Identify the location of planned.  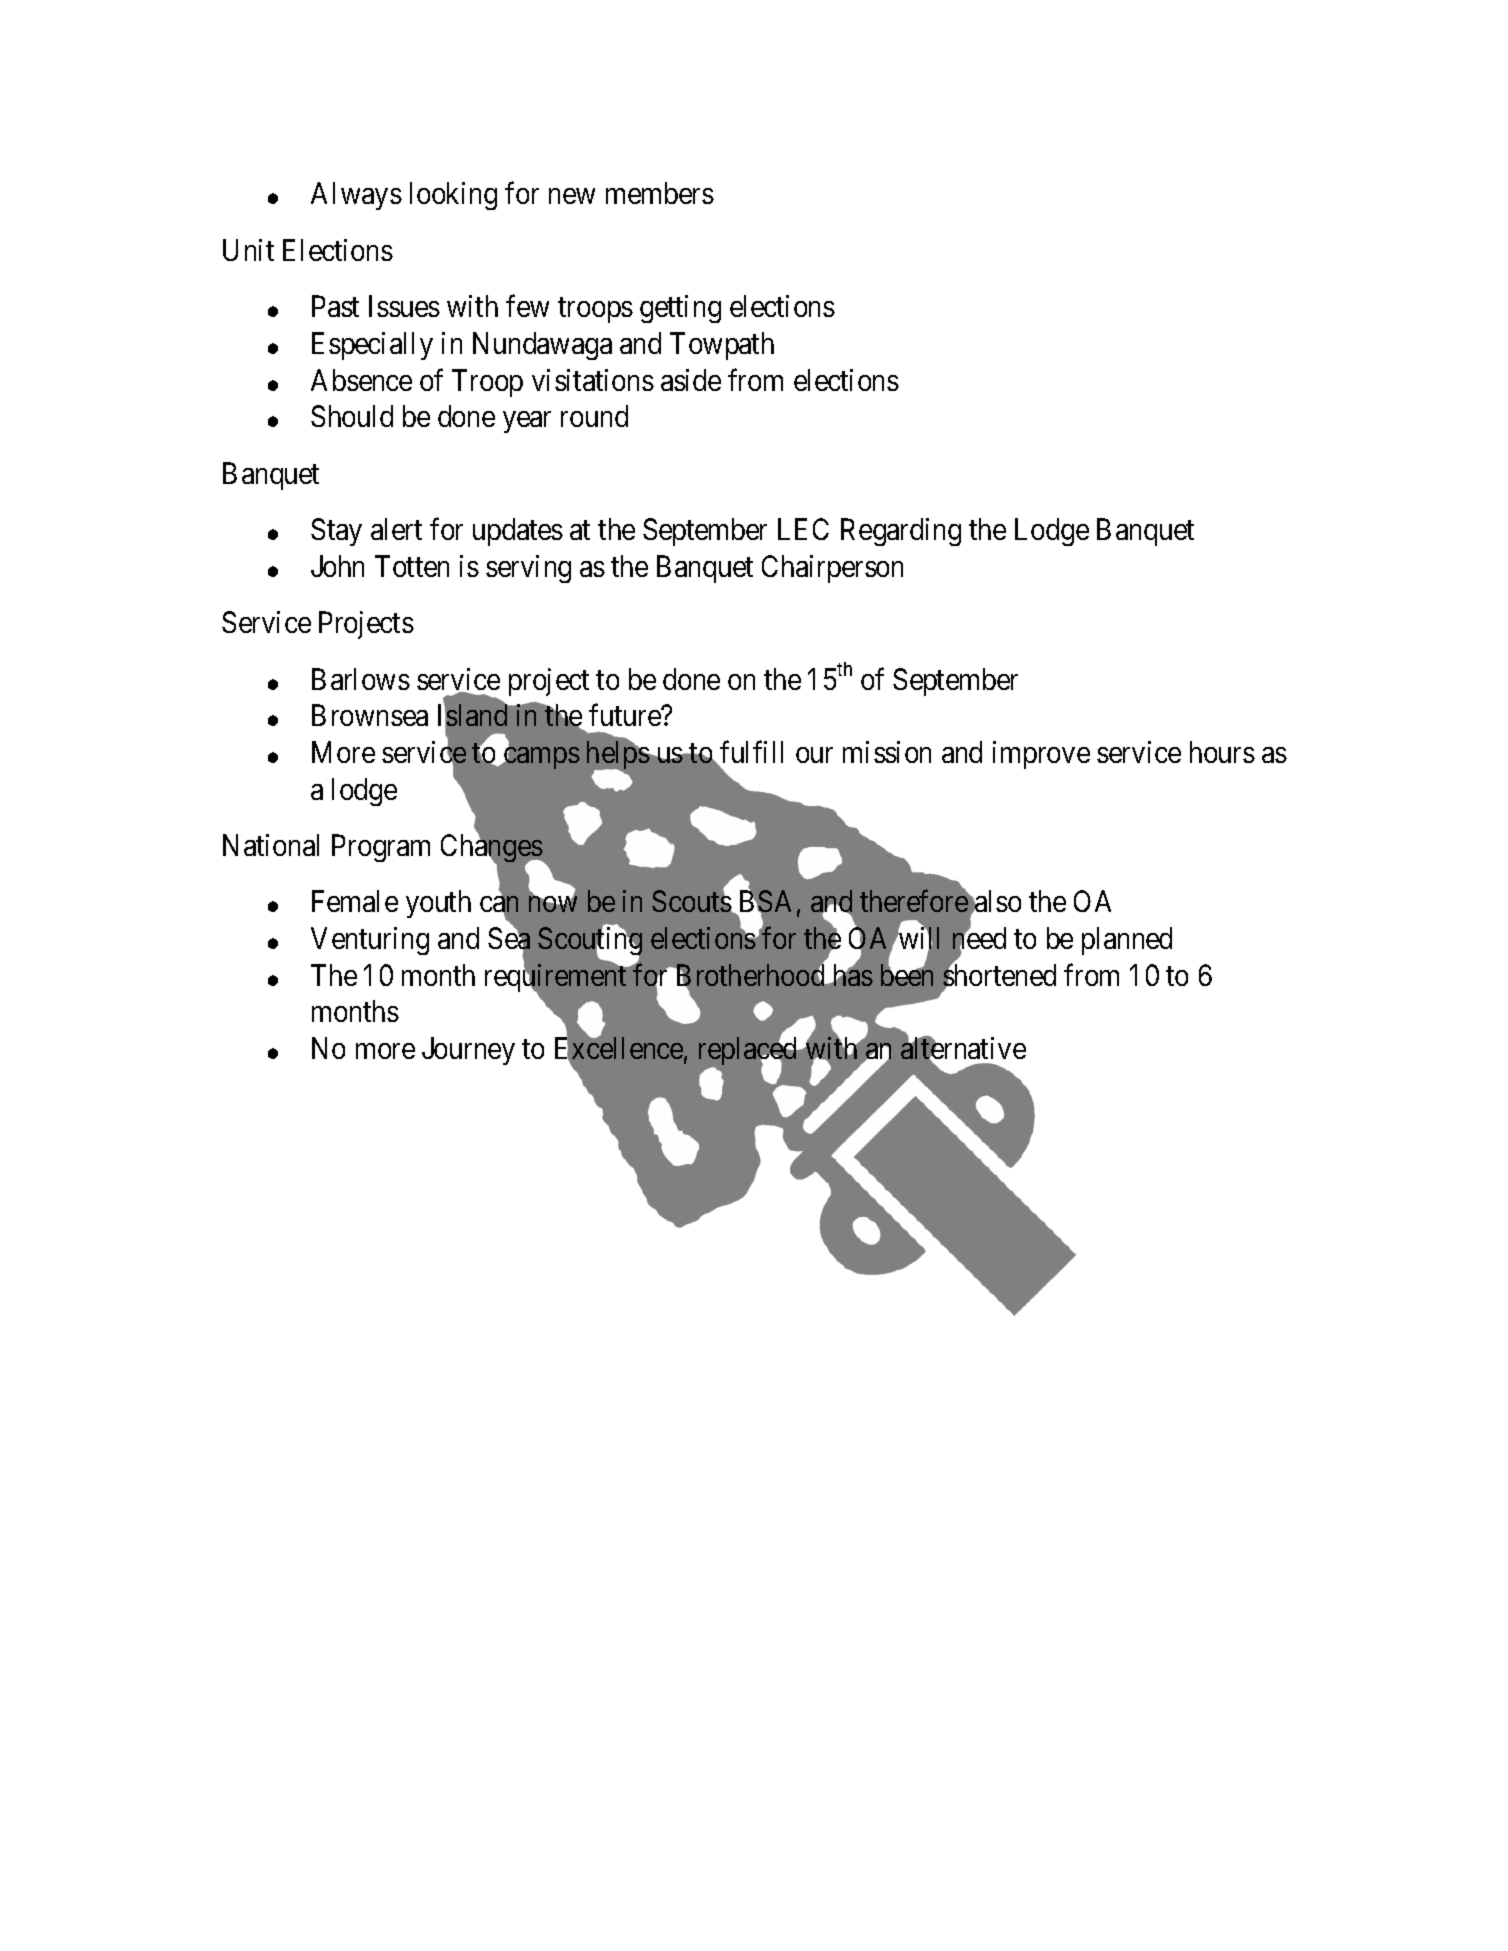
(1127, 941).
